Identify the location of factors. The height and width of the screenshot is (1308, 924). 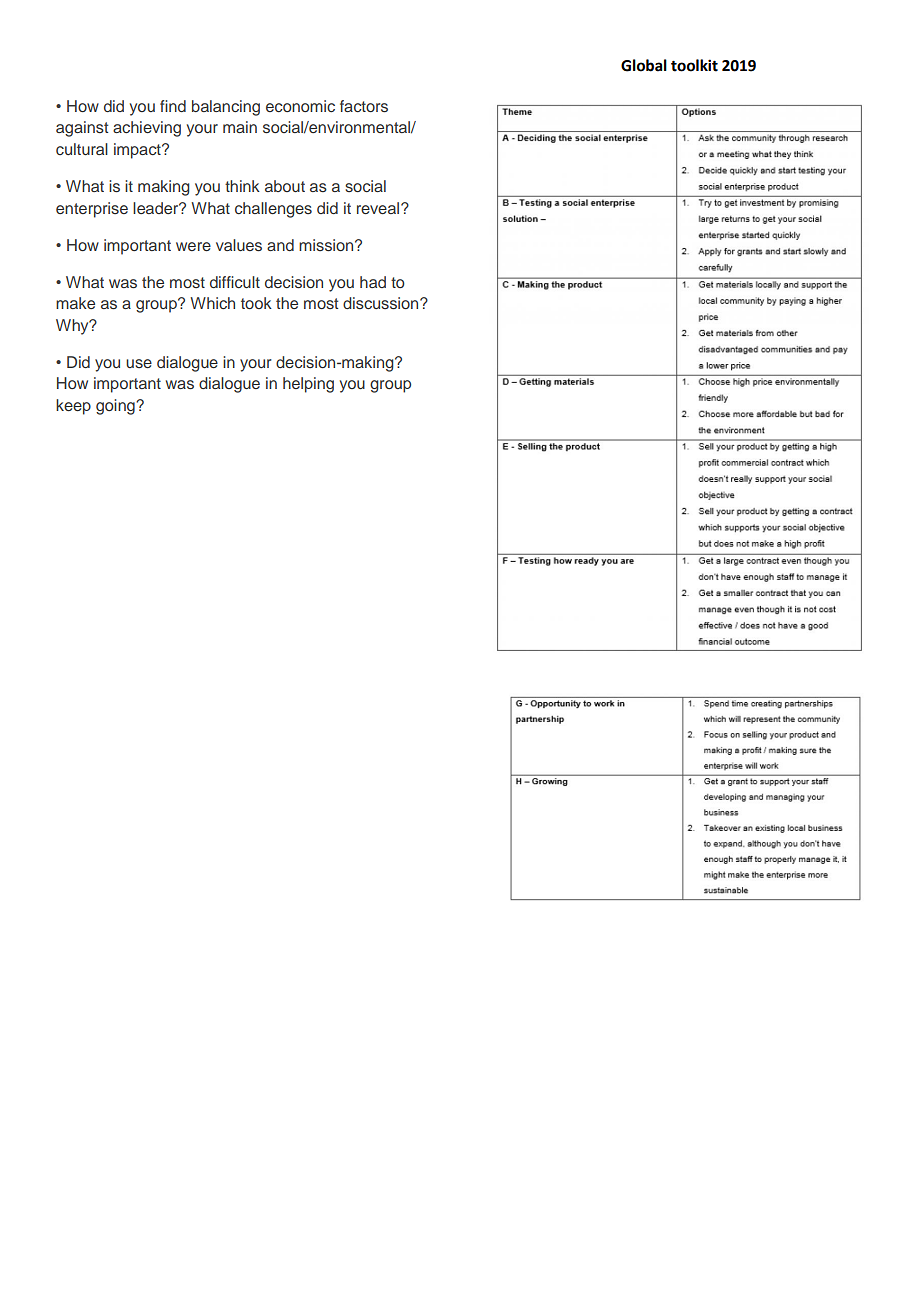
(364, 106).
